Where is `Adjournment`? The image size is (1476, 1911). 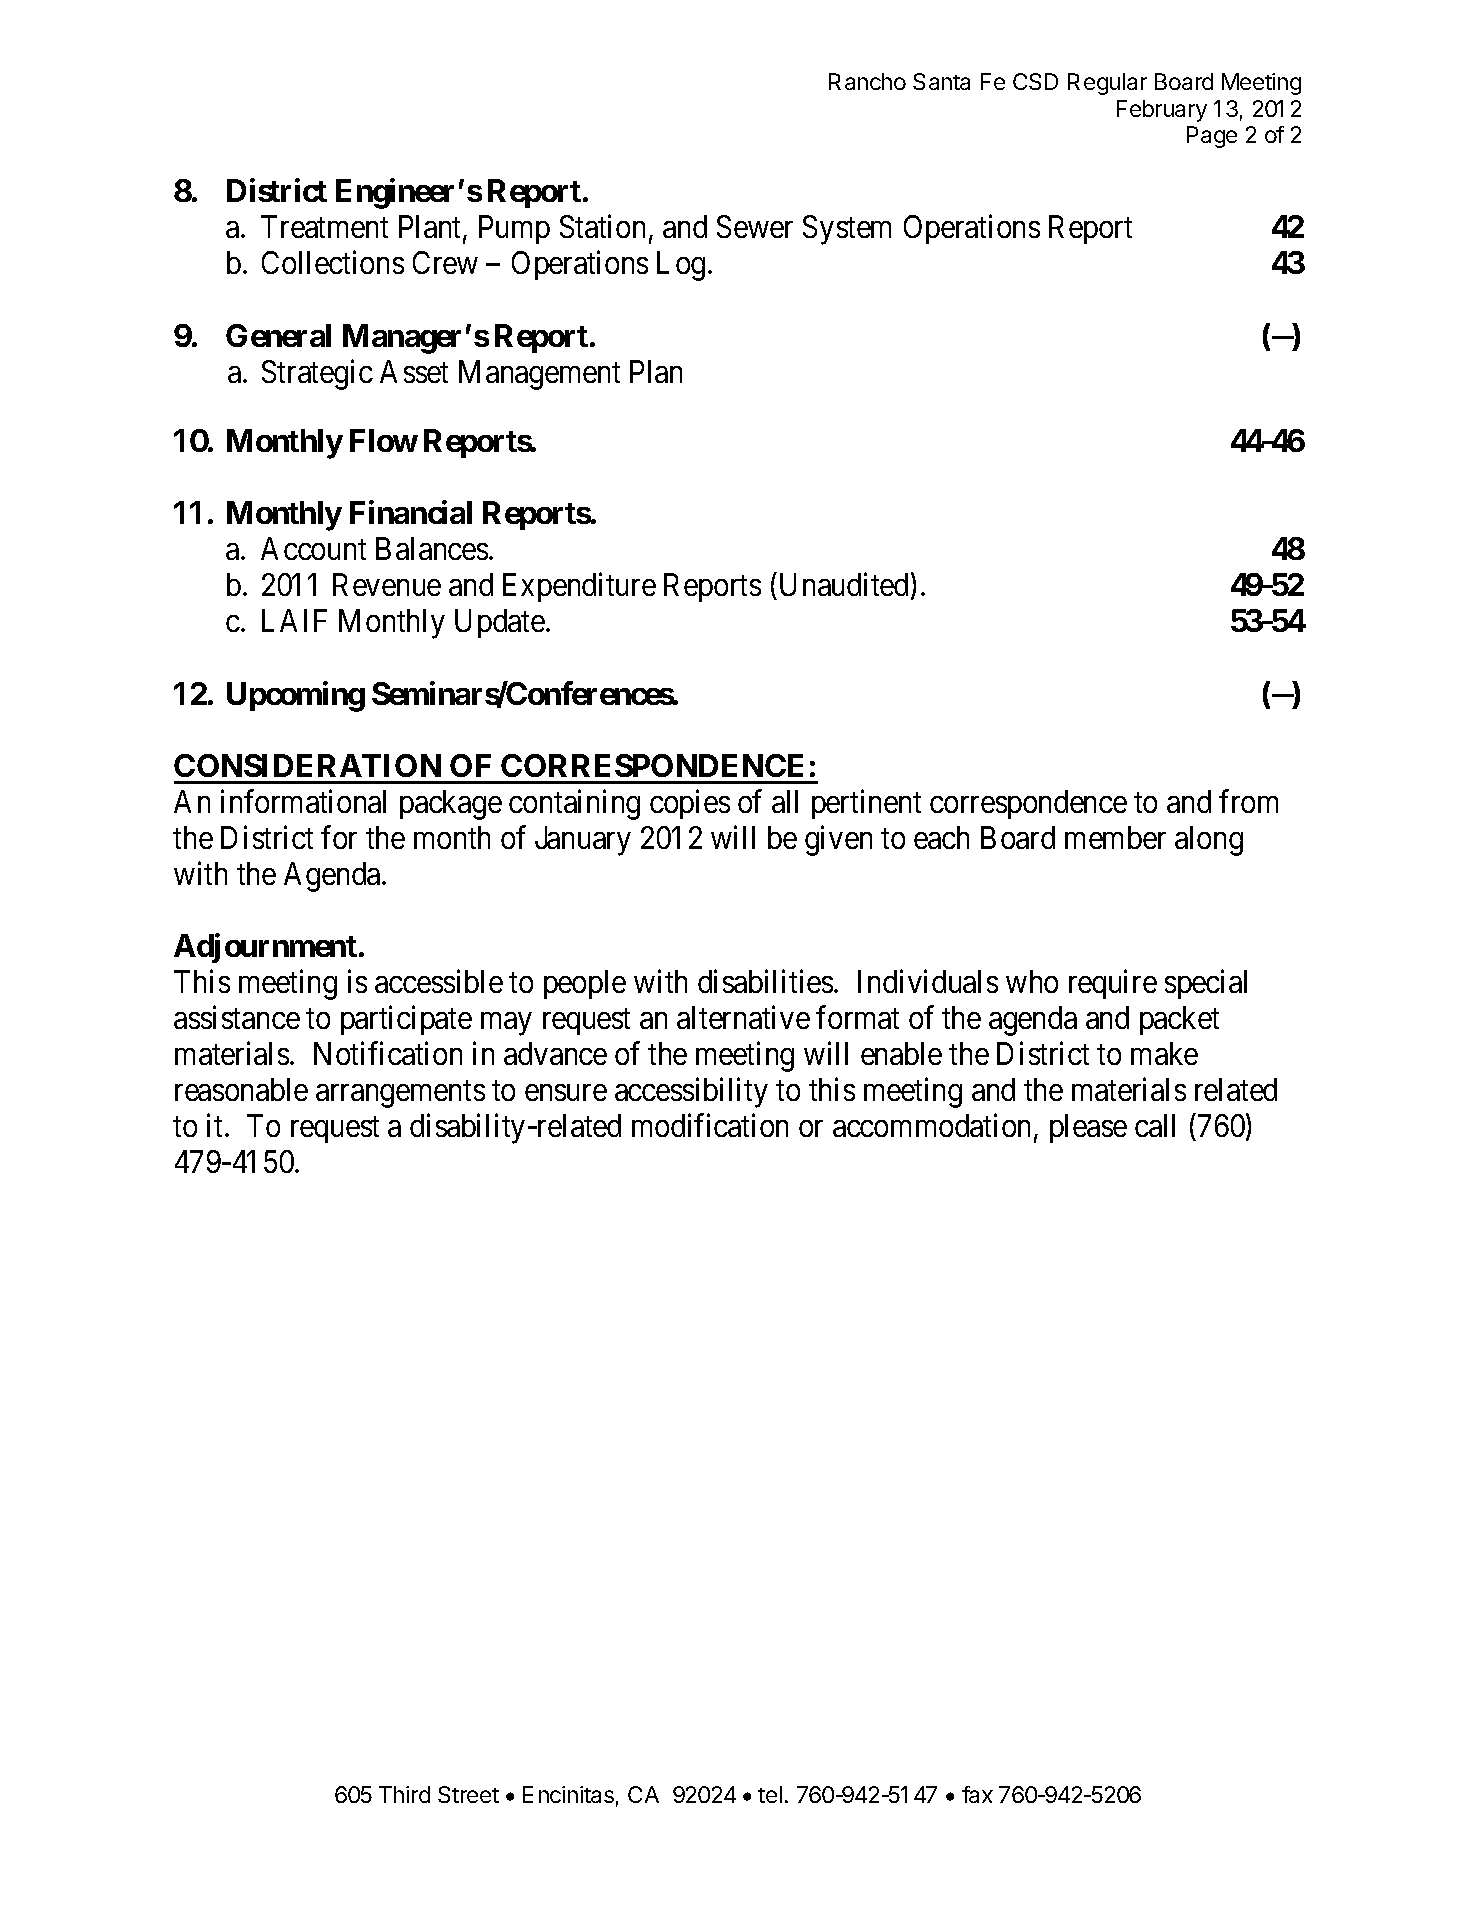
Adjournment is located at coordinates (265, 948).
